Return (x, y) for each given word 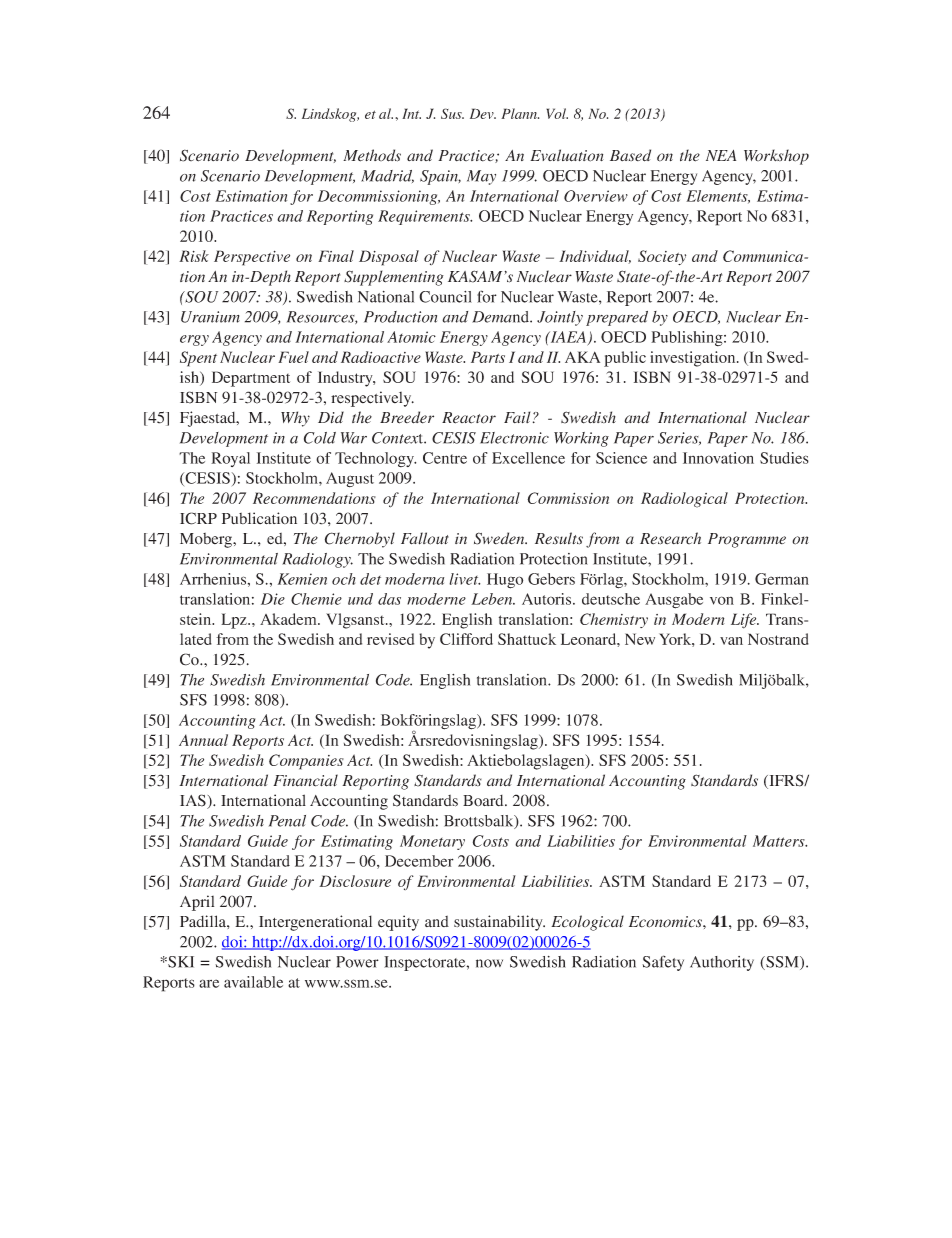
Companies (306, 762)
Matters (780, 841)
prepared (617, 318)
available (253, 982)
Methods (372, 155)
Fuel (293, 357)
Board (484, 800)
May (481, 177)
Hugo (505, 581)
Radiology (317, 560)
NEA (721, 155)
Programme (747, 540)
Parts (488, 357)
